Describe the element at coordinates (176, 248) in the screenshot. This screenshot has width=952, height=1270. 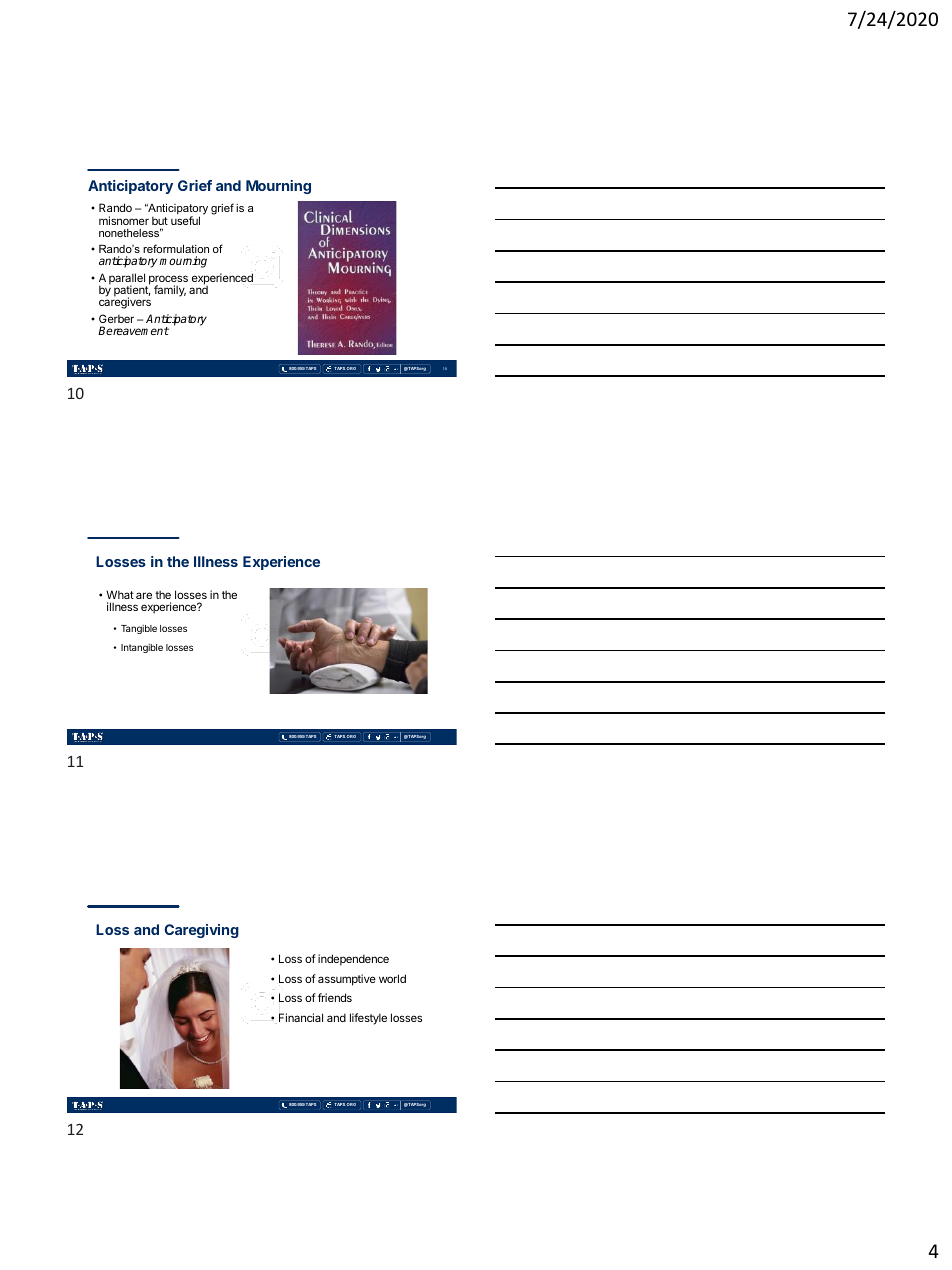
I see `reformulation` at that location.
